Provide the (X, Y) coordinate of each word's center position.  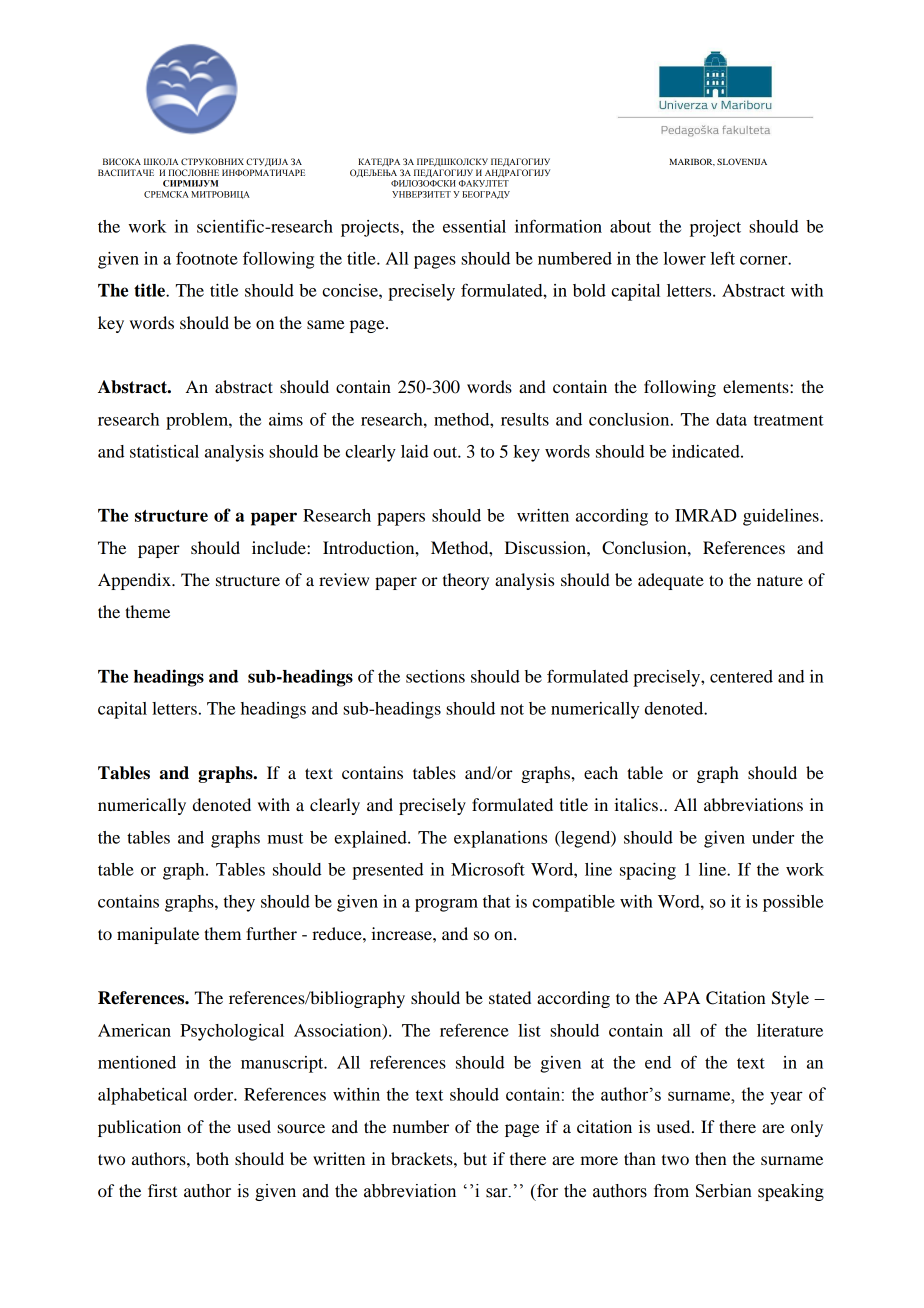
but (475, 1158)
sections (435, 676)
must (285, 838)
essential (474, 226)
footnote (207, 258)
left (723, 258)
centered (741, 676)
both (212, 1158)
